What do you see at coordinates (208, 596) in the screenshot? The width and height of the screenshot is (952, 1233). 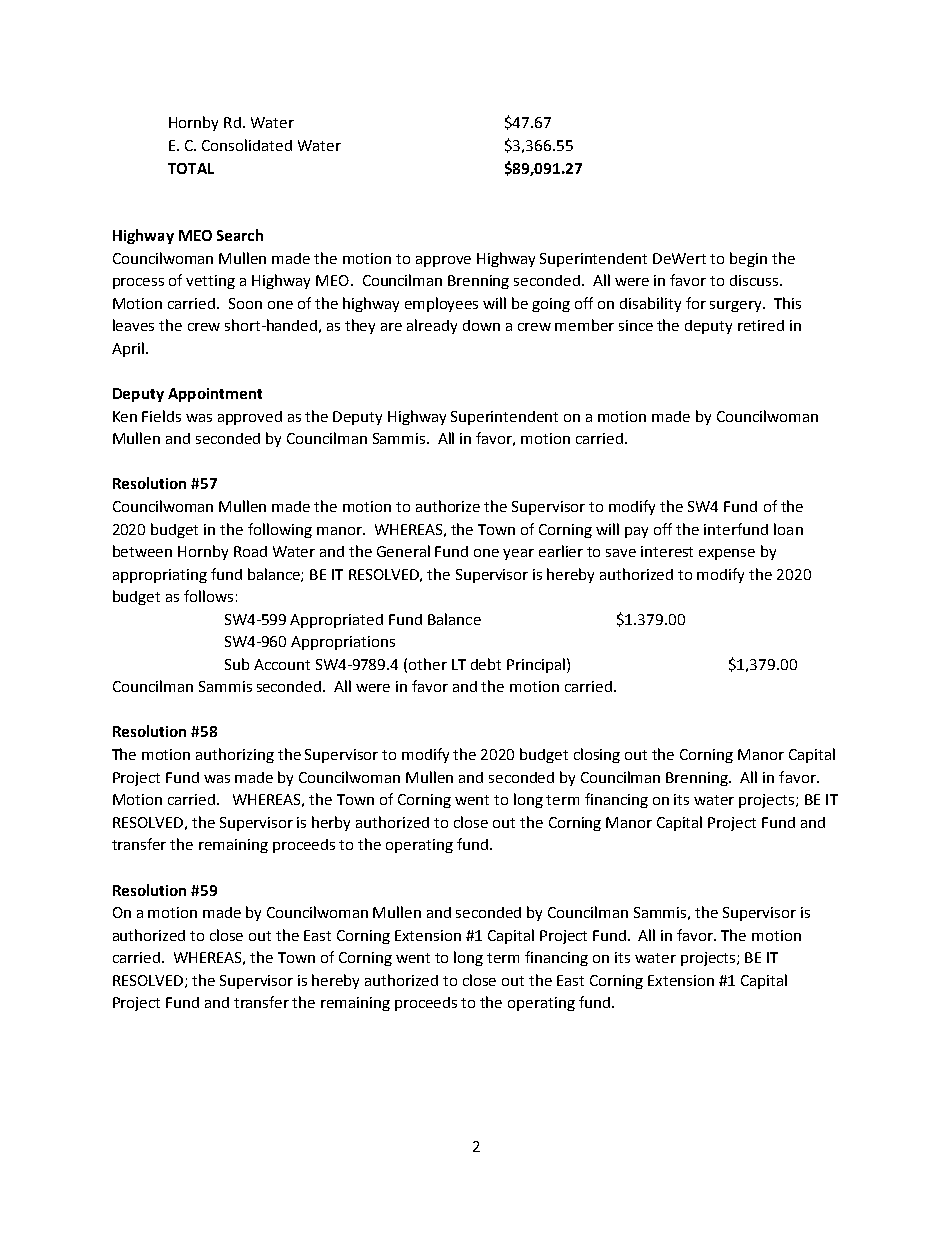 I see `follows` at bounding box center [208, 596].
